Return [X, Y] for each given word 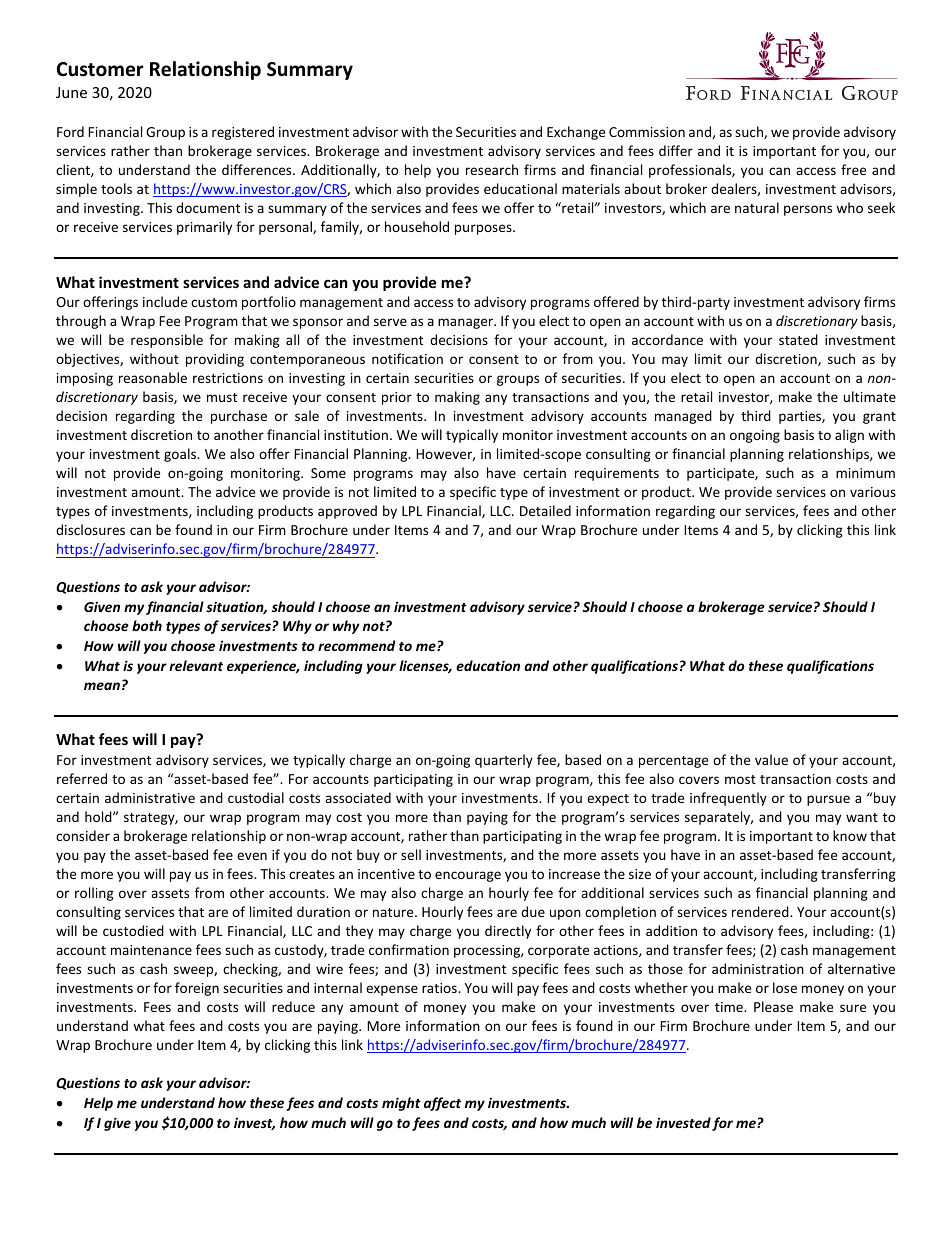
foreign [197, 989]
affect [442, 1104]
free [853, 169]
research [492, 169]
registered [243, 133]
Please [773, 1006]
